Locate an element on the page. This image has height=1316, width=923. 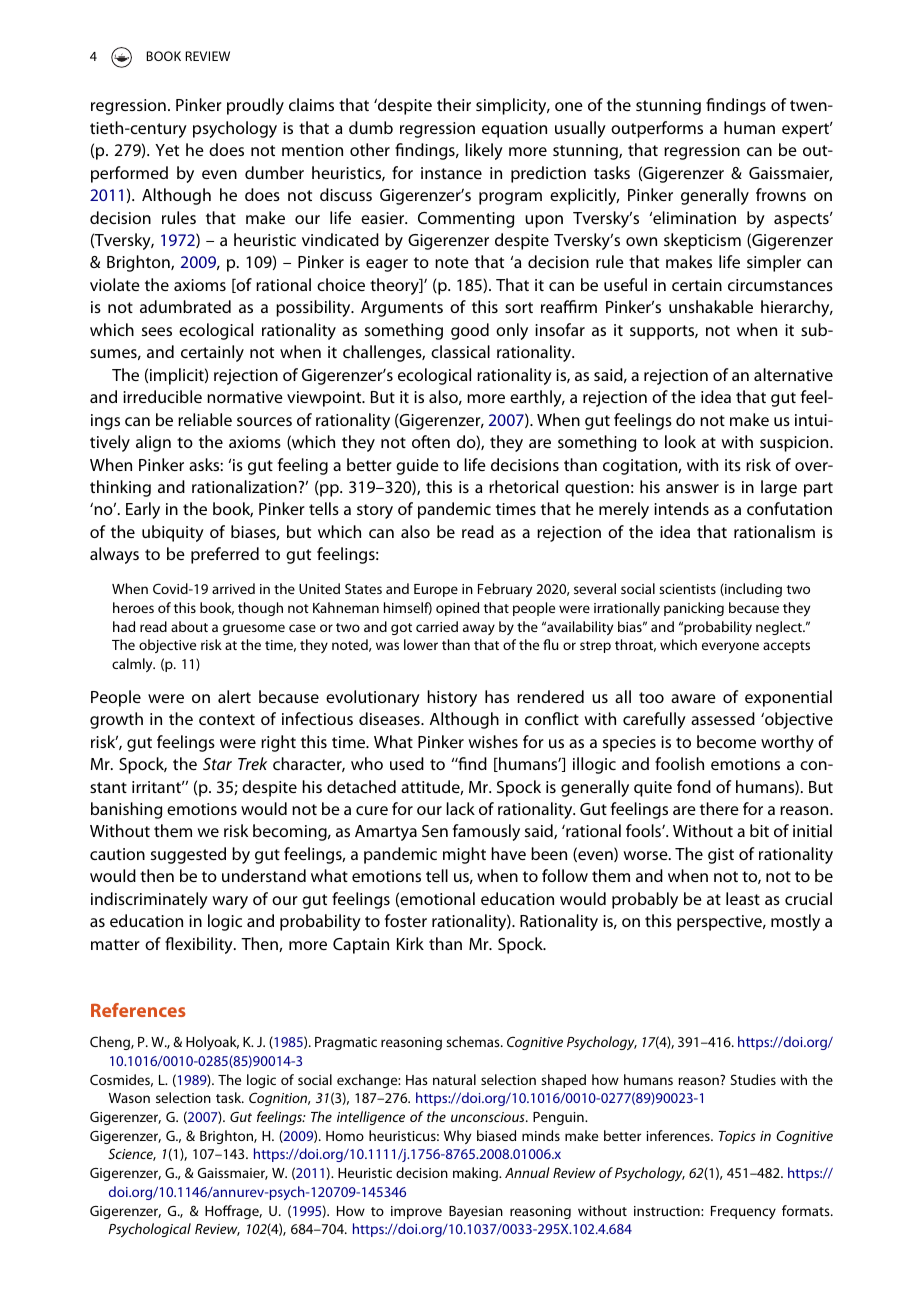
Frequency is located at coordinates (743, 1212).
